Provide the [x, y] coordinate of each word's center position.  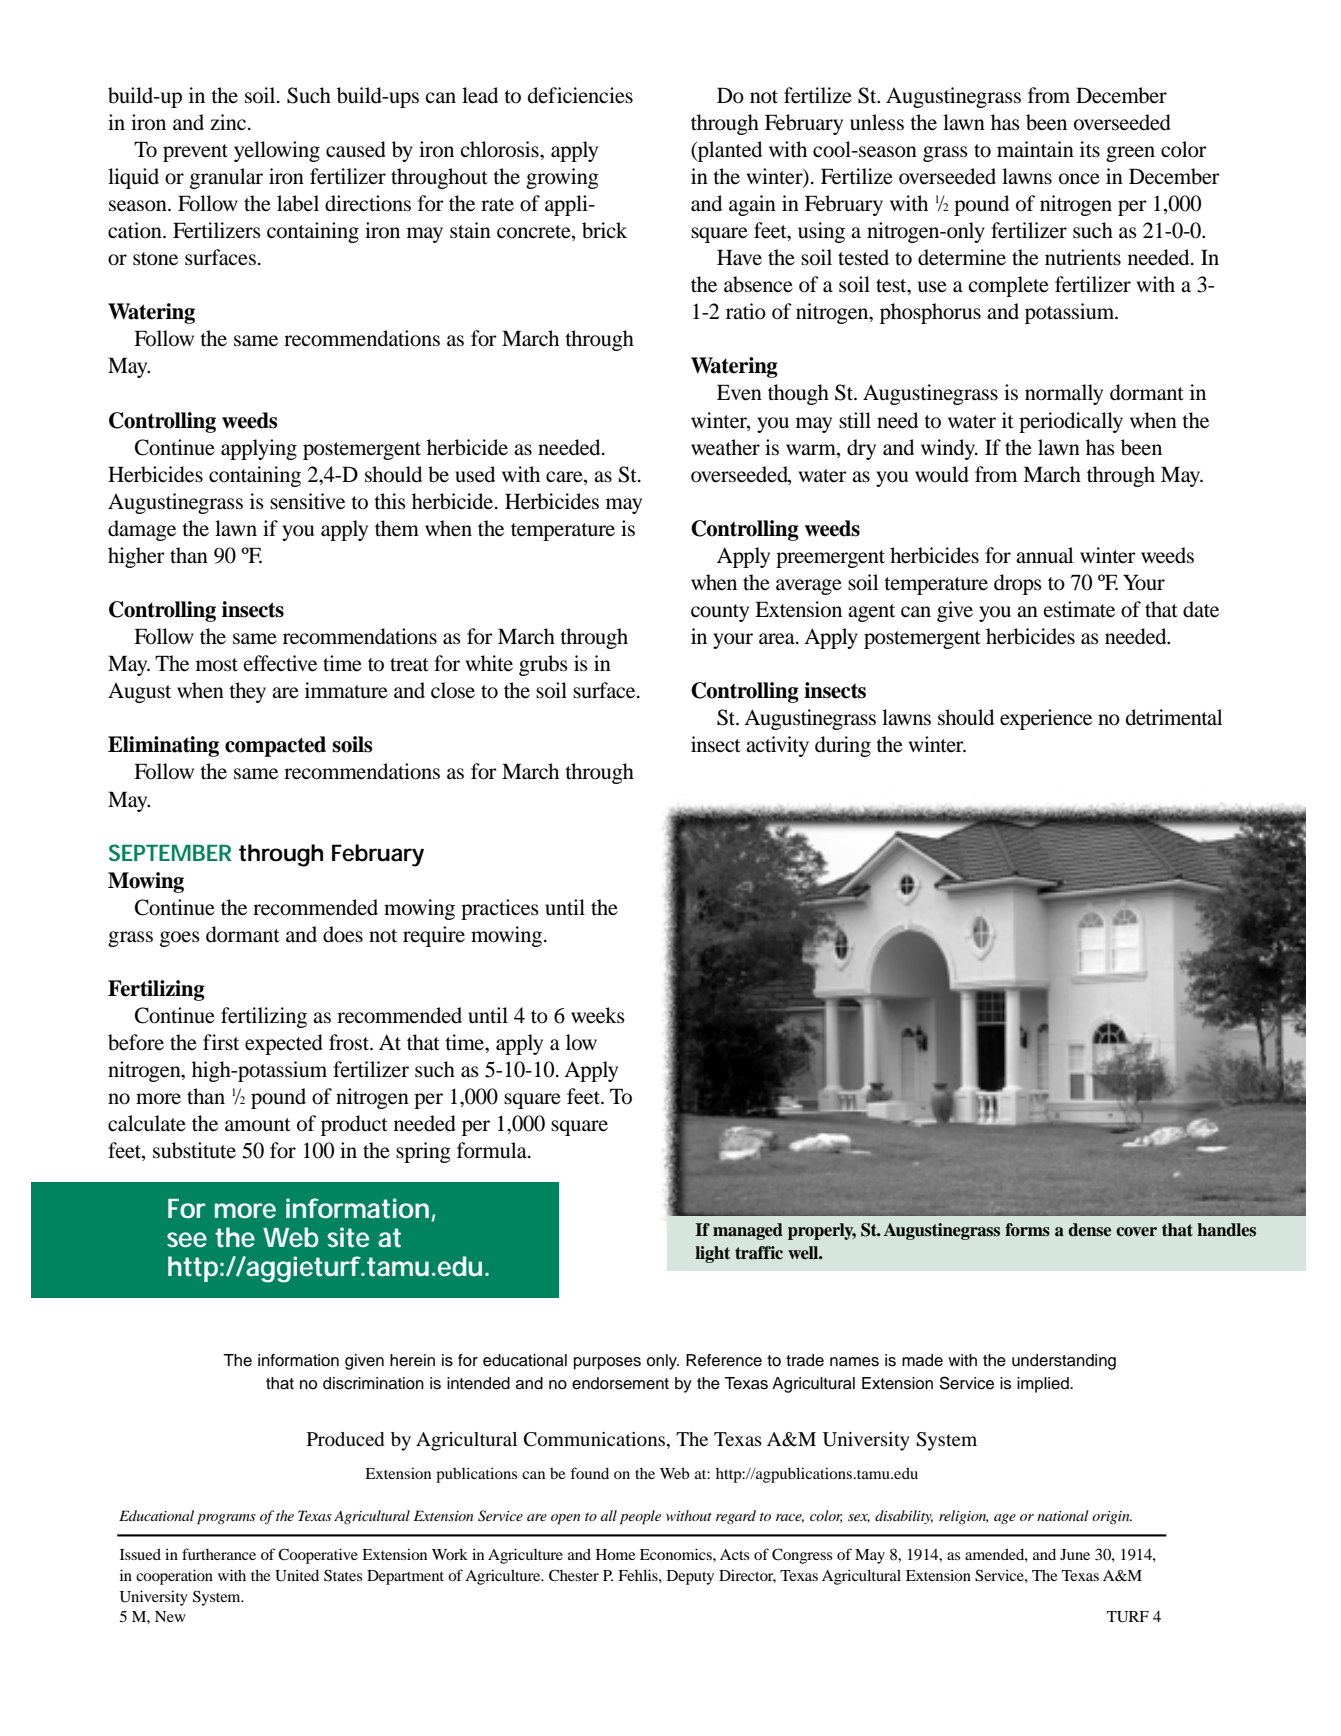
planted [729, 151]
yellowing [277, 151]
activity [777, 746]
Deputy [690, 1577]
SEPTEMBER [170, 852]
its [1090, 149]
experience [1046, 719]
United [297, 1575]
